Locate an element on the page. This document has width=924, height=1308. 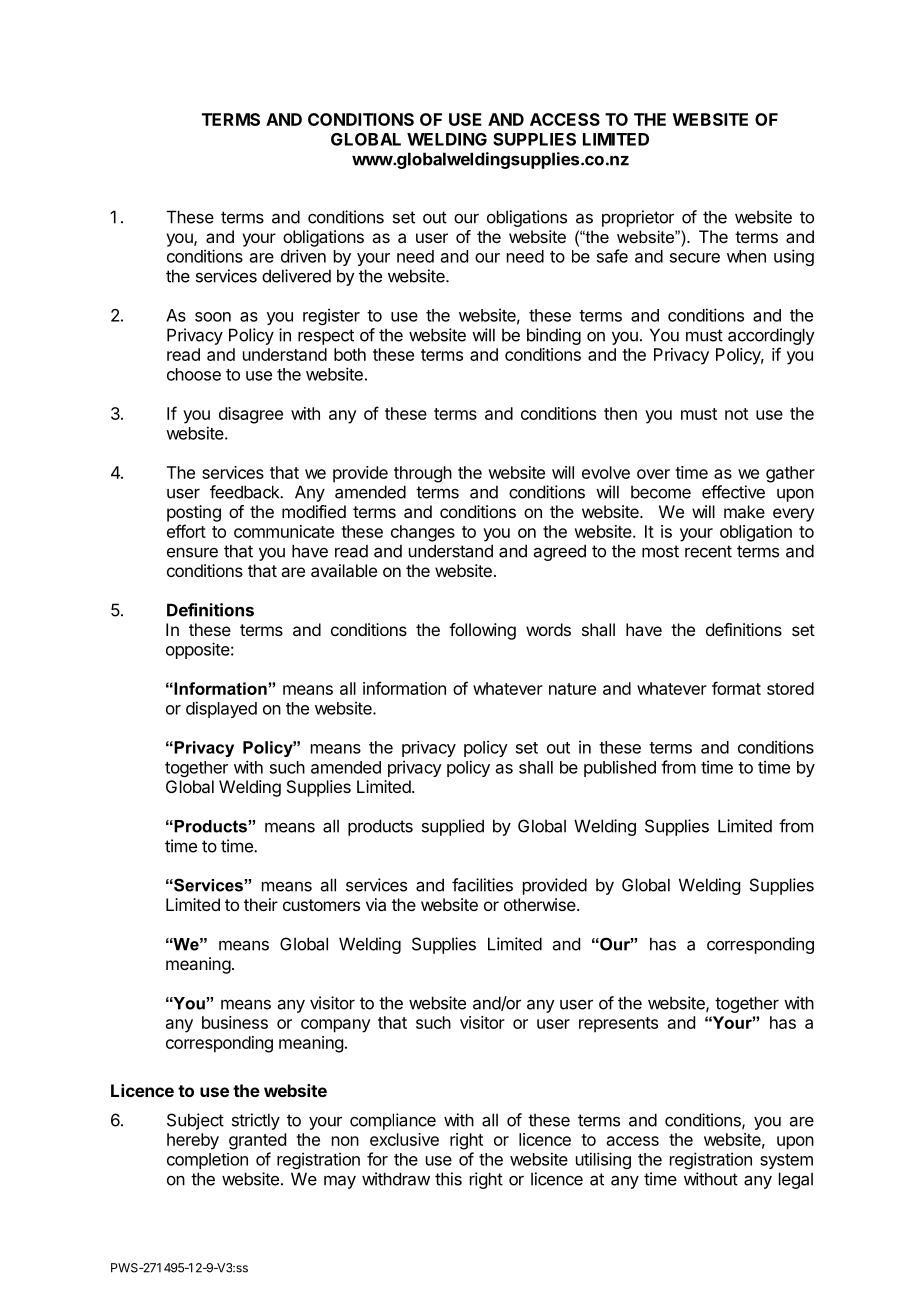
stored is located at coordinates (790, 688).
